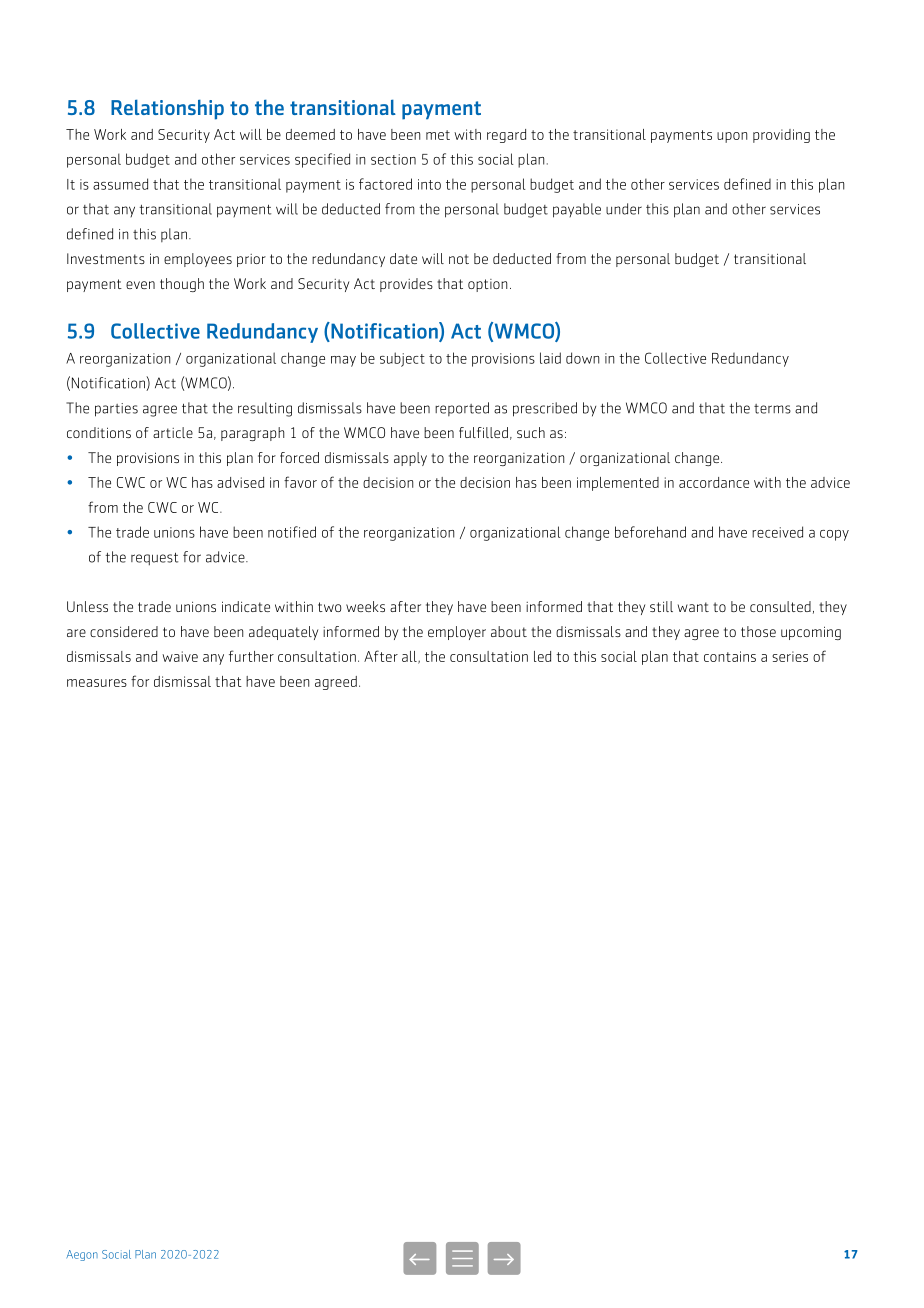 The image size is (924, 1308). Describe the element at coordinates (82, 1255) in the image. I see `Aegon` at that location.
